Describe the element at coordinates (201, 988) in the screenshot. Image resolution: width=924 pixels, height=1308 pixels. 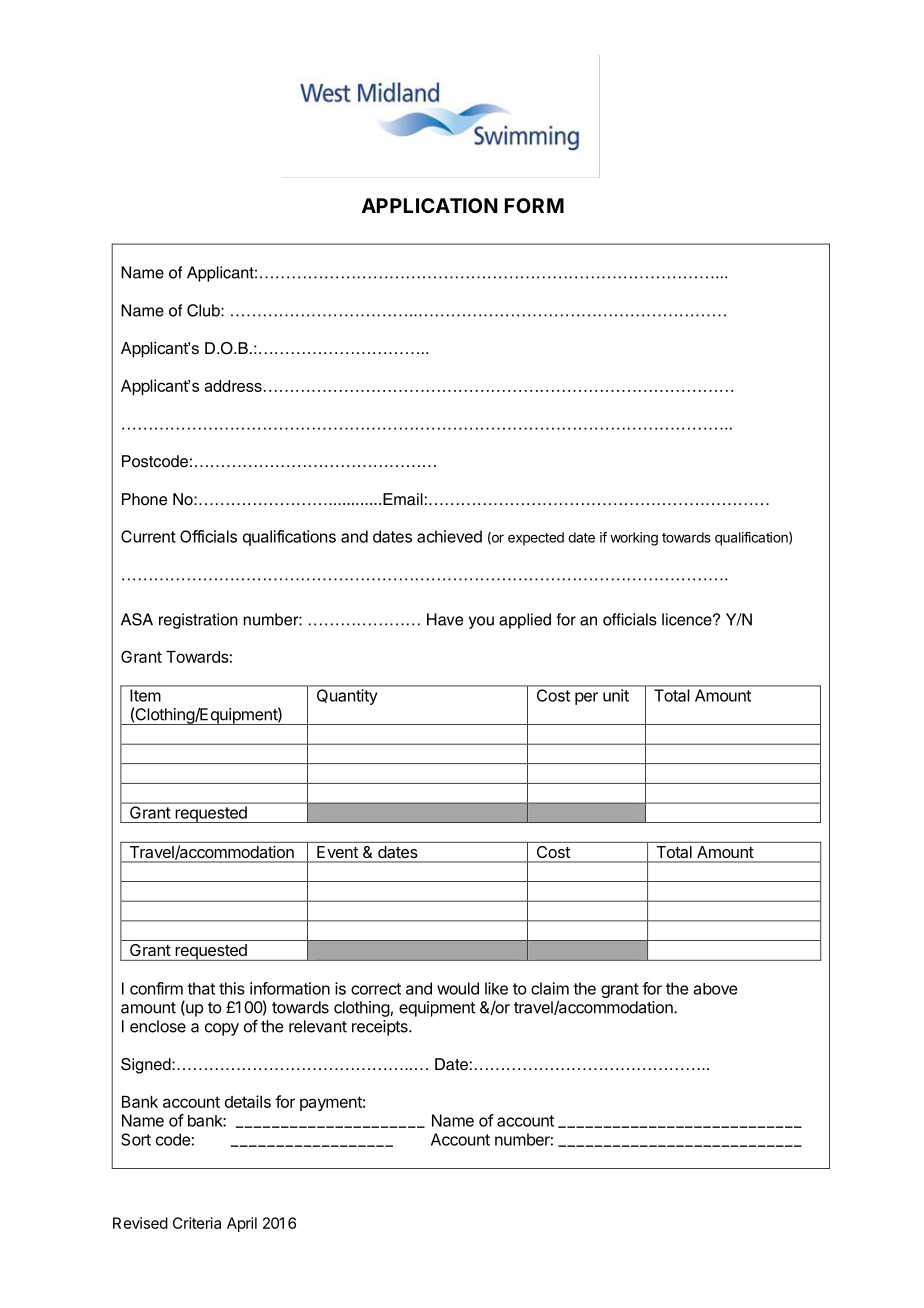
I see `that` at that location.
